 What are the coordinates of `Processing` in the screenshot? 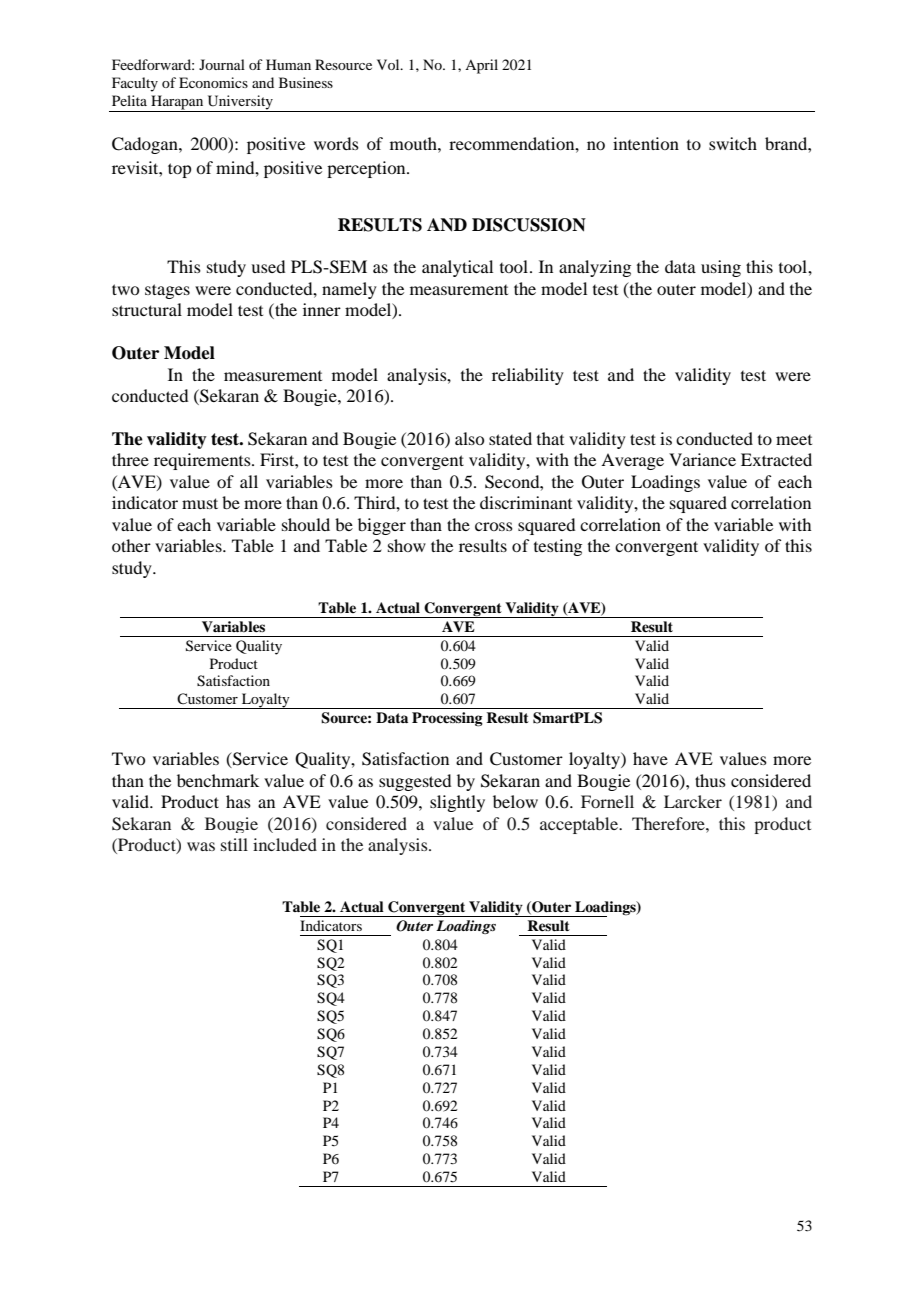 It's located at (447, 719).
